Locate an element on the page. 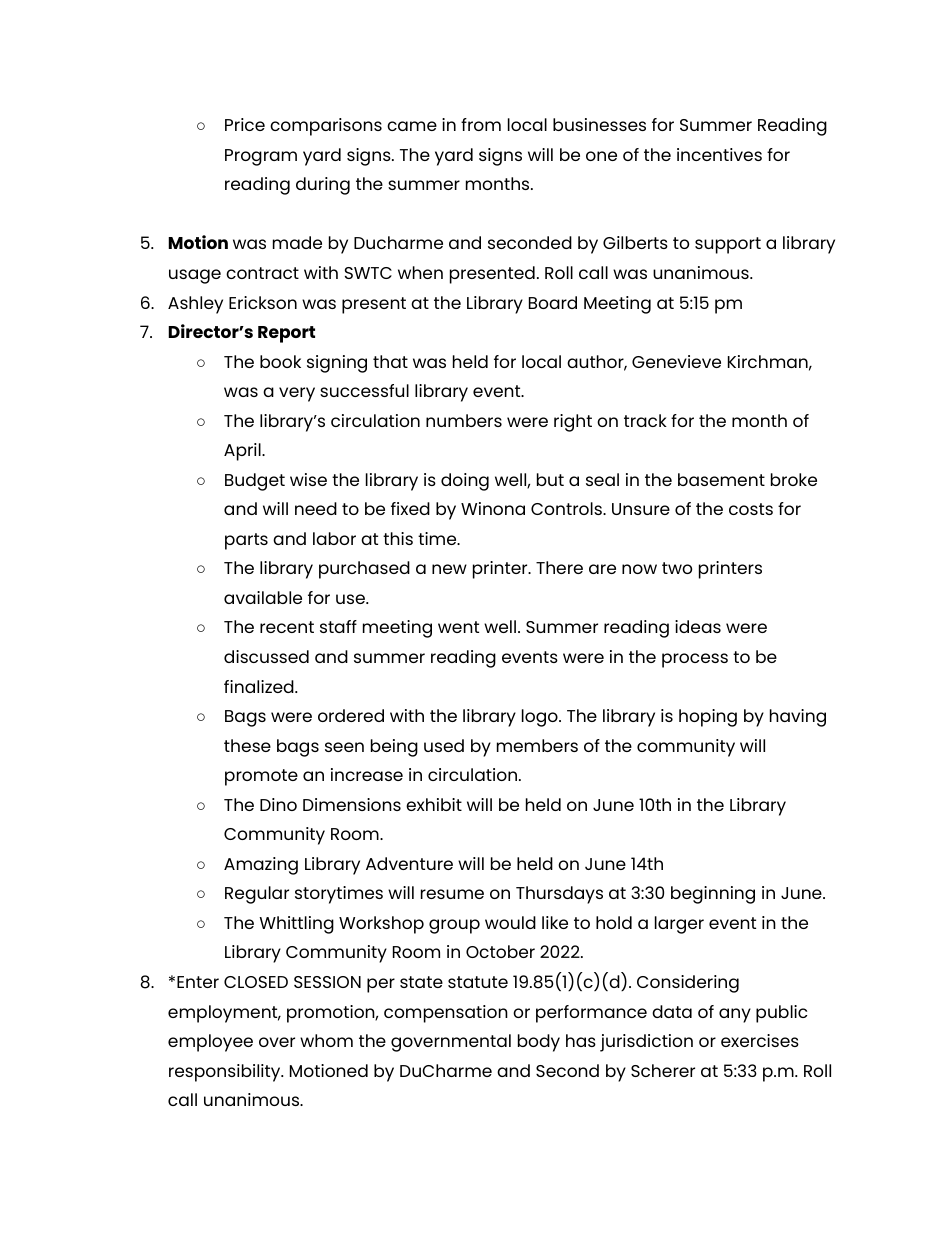 Image resolution: width=952 pixels, height=1233 pixels. members is located at coordinates (537, 745).
